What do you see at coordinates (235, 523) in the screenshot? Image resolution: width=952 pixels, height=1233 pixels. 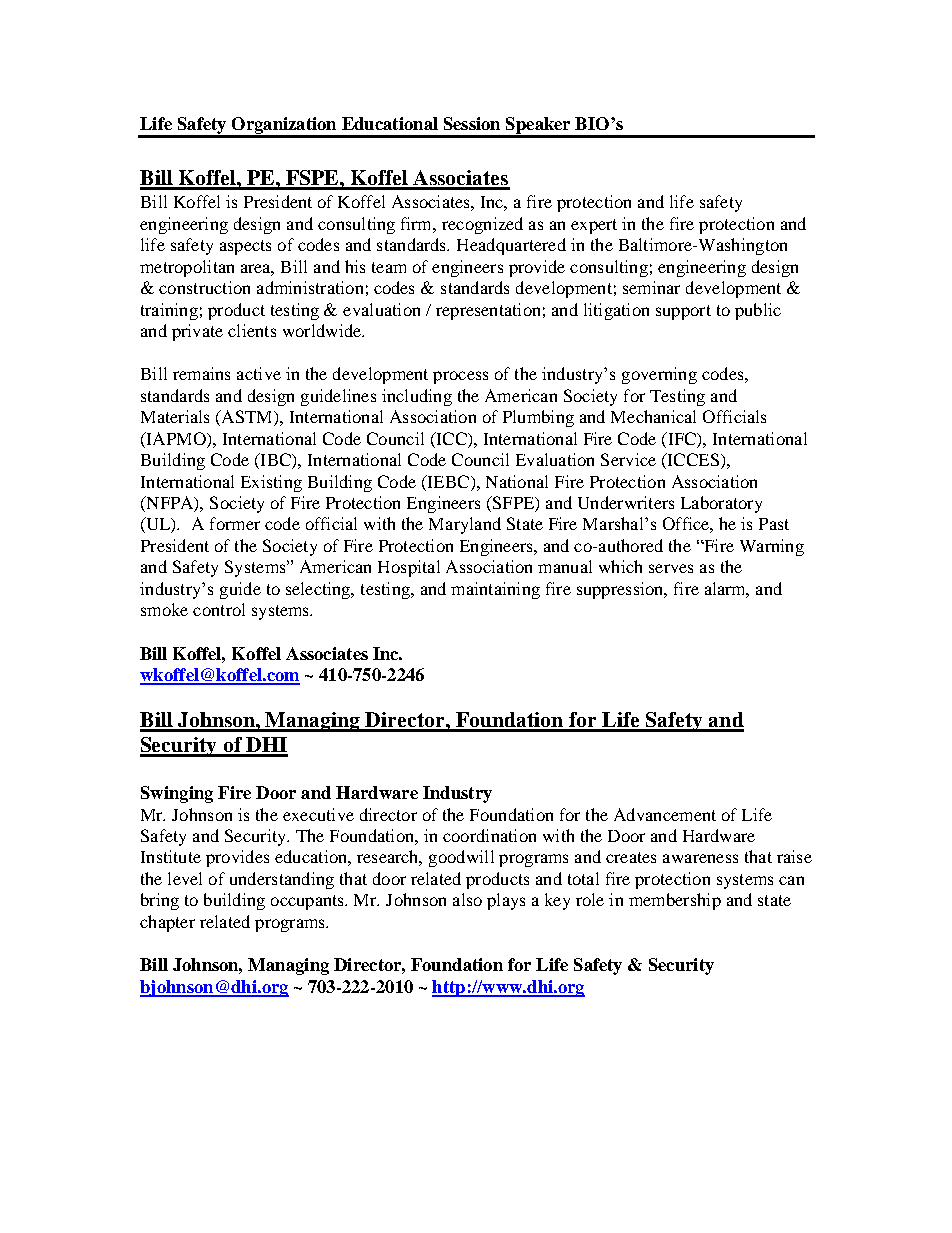 I see `former` at bounding box center [235, 523].
